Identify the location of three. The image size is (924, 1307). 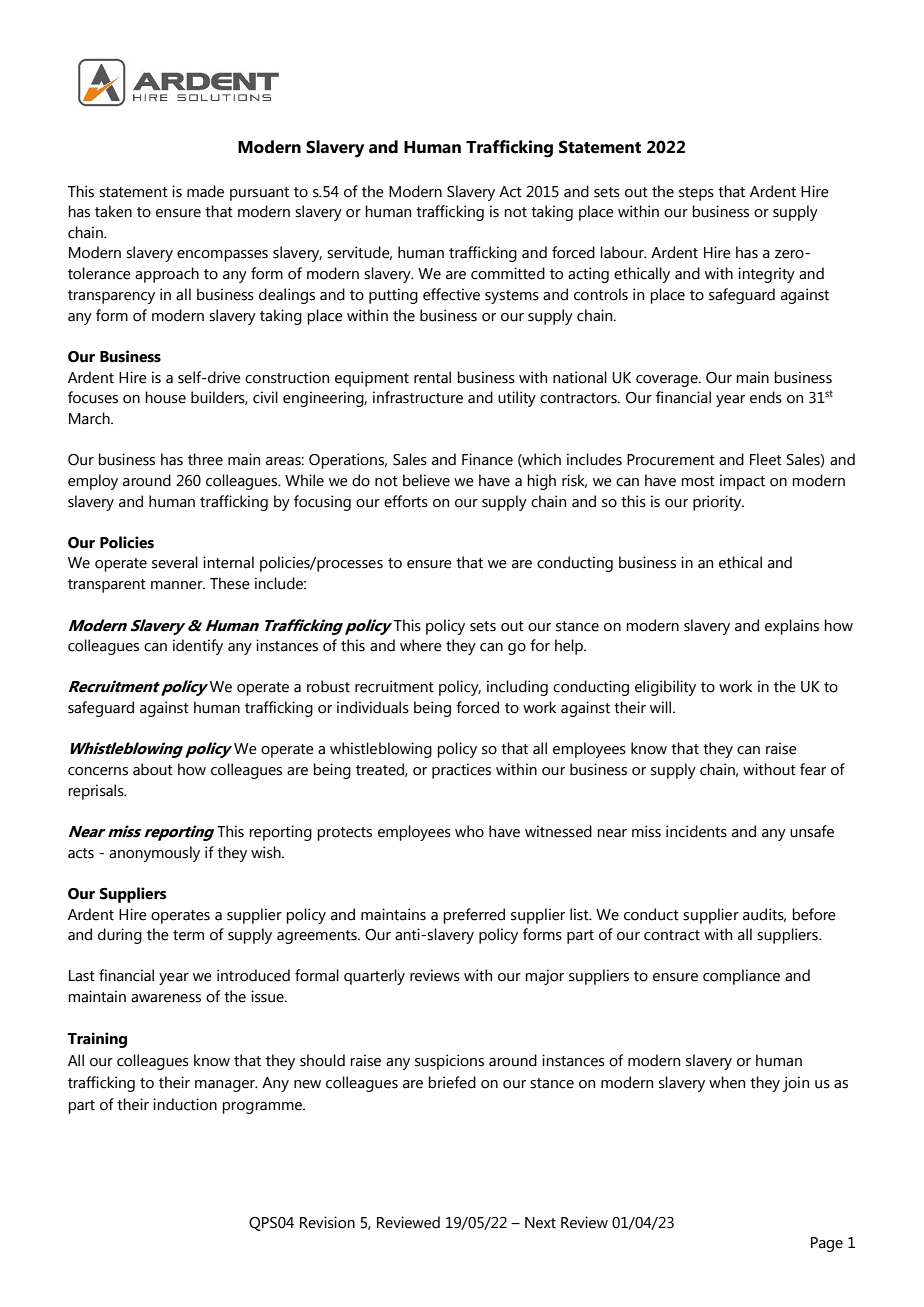
(205, 459).
